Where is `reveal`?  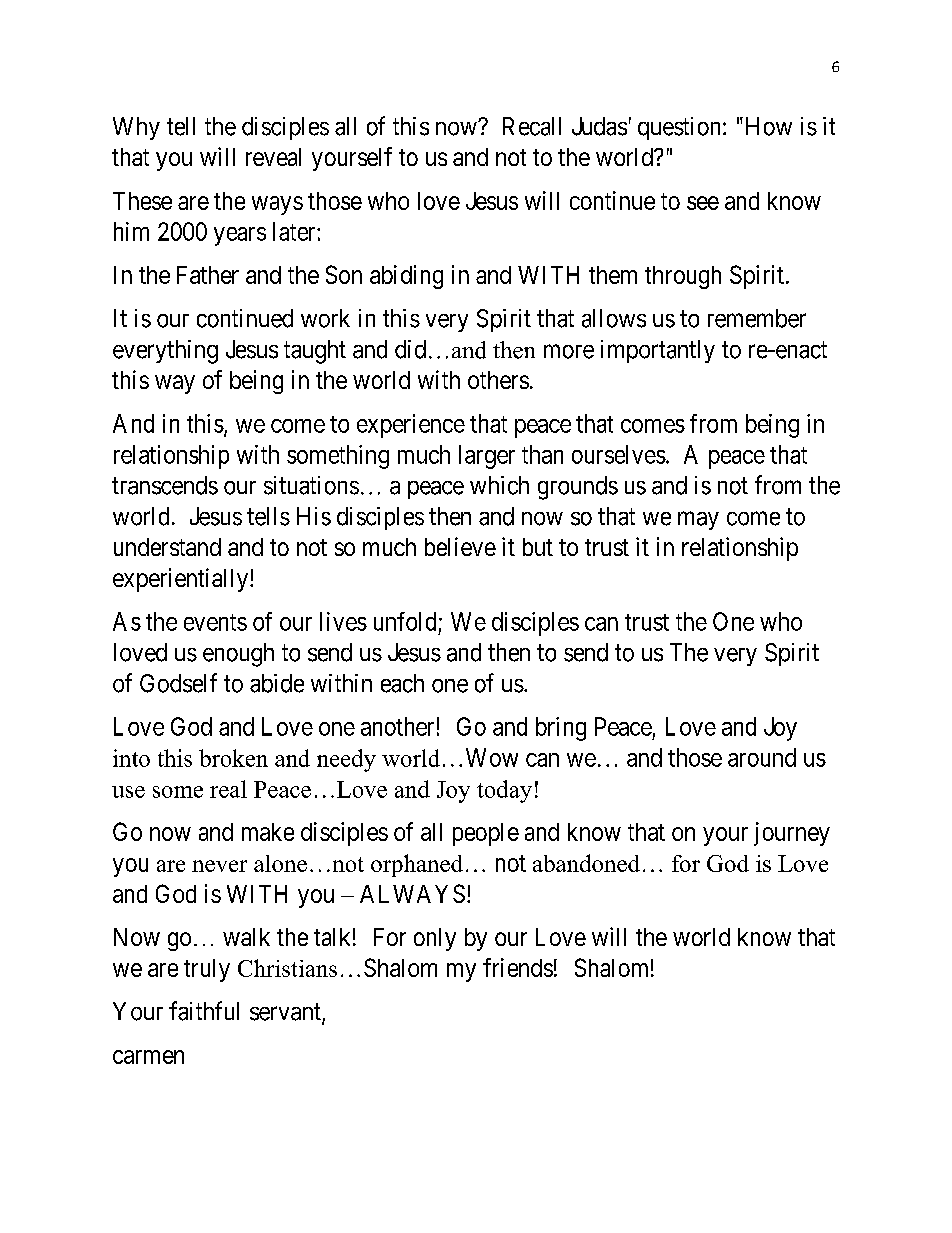
reveal is located at coordinates (273, 157).
